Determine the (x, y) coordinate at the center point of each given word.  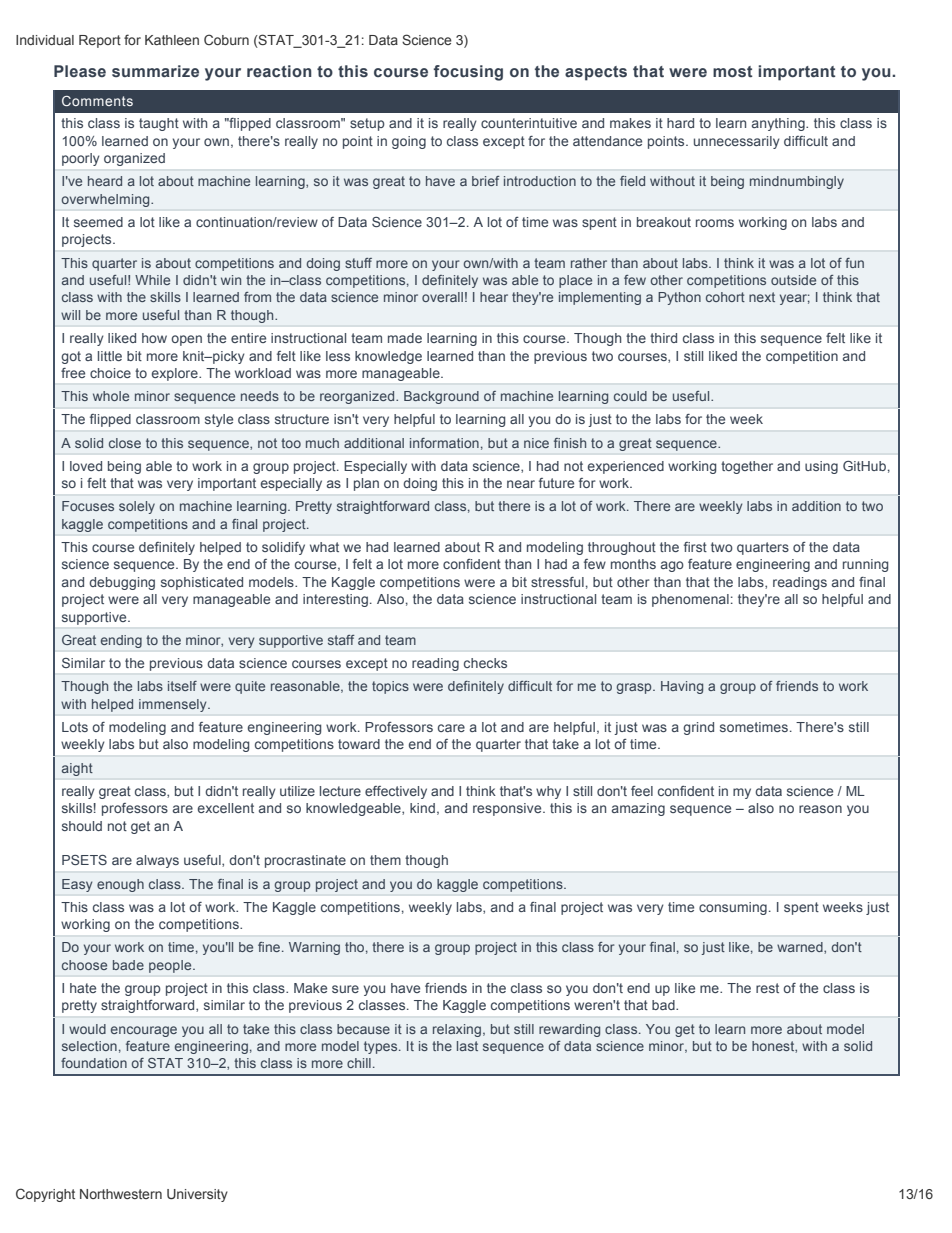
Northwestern (121, 1194)
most (732, 71)
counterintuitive (529, 123)
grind (698, 728)
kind (422, 808)
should (82, 826)
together (747, 467)
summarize (155, 71)
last (467, 1046)
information (444, 443)
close (125, 443)
